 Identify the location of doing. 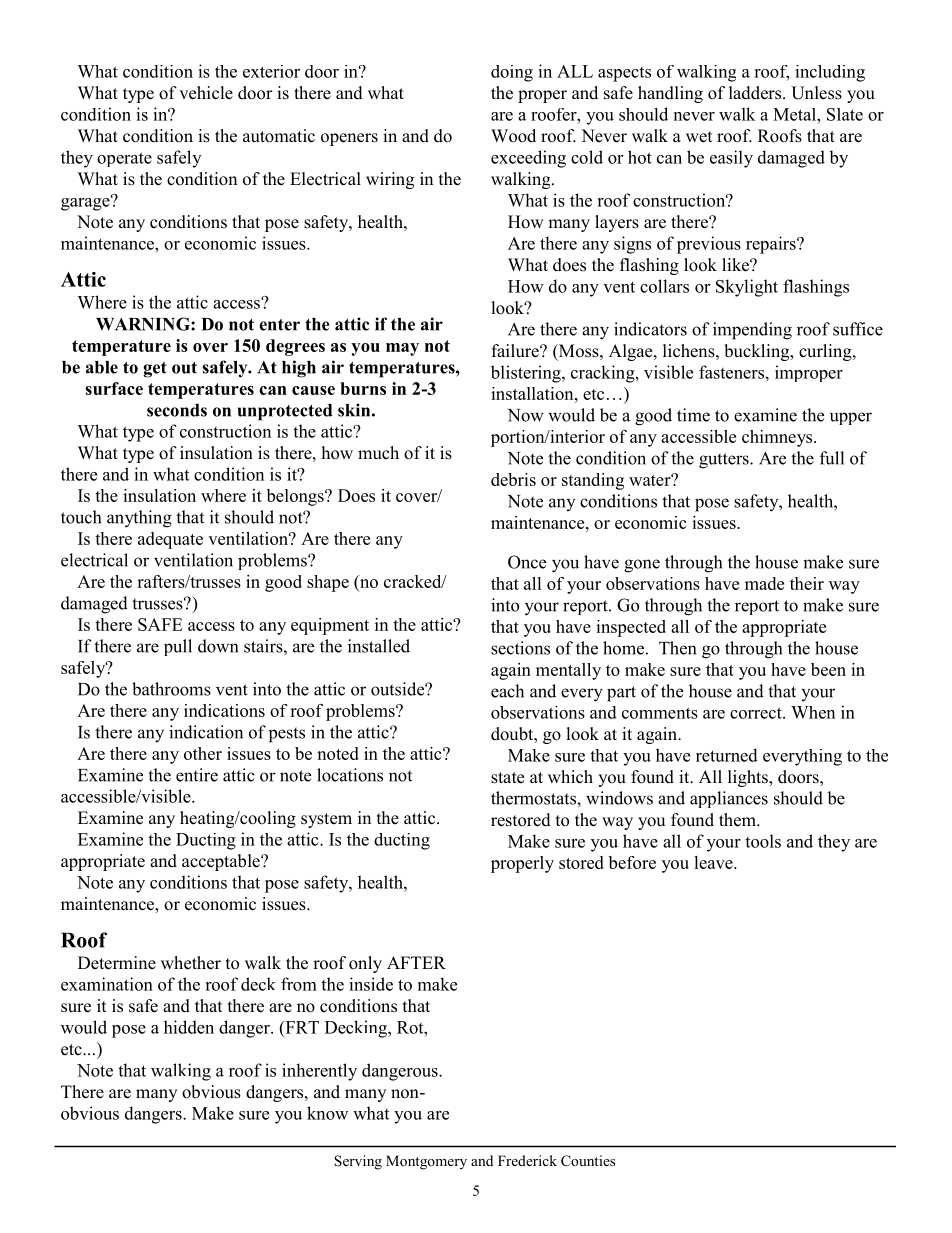
(512, 73).
